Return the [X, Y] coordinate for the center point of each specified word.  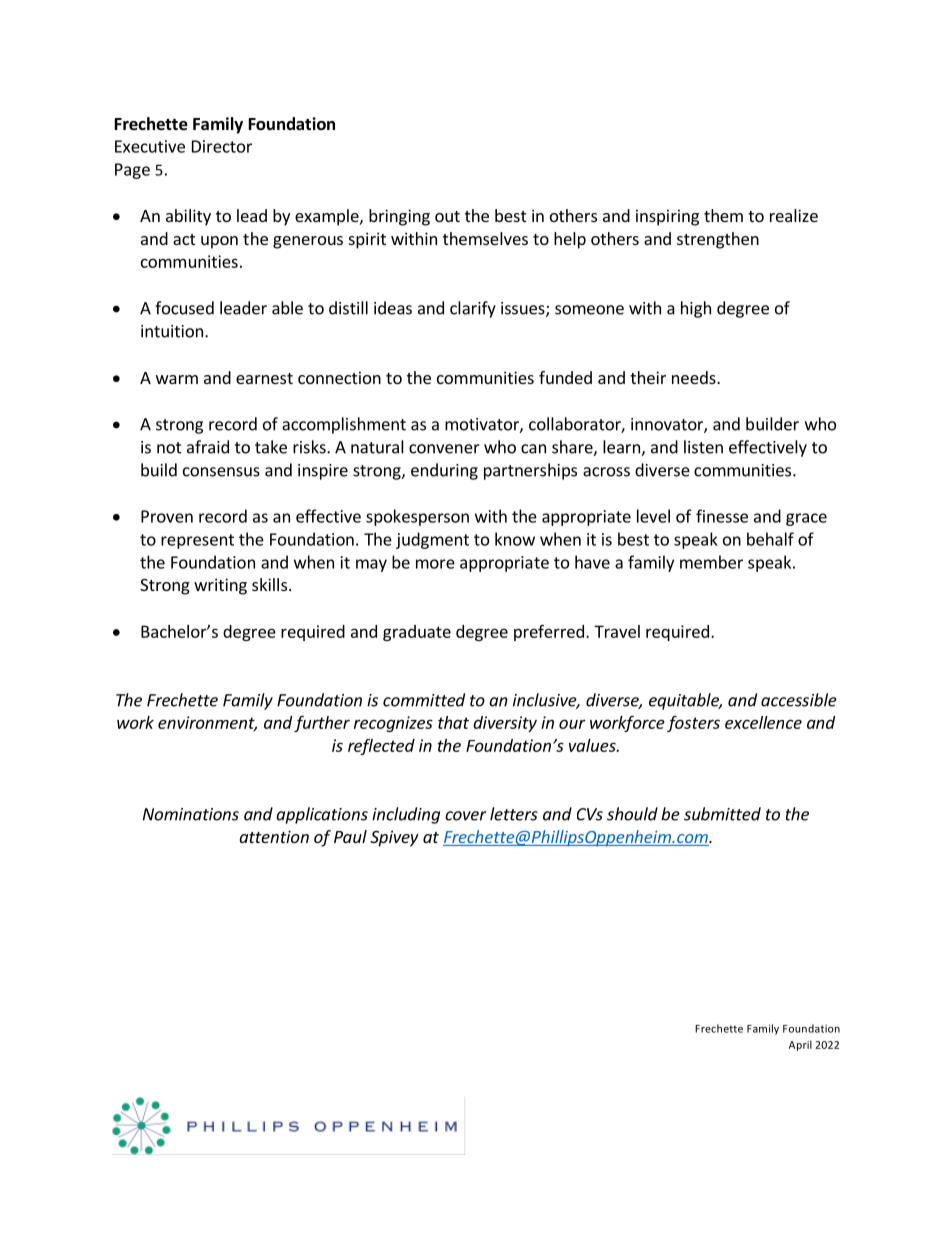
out [447, 216]
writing [220, 586]
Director [222, 146]
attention [274, 836]
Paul [350, 836]
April [800, 1045]
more [435, 564]
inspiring [667, 217]
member [711, 562]
